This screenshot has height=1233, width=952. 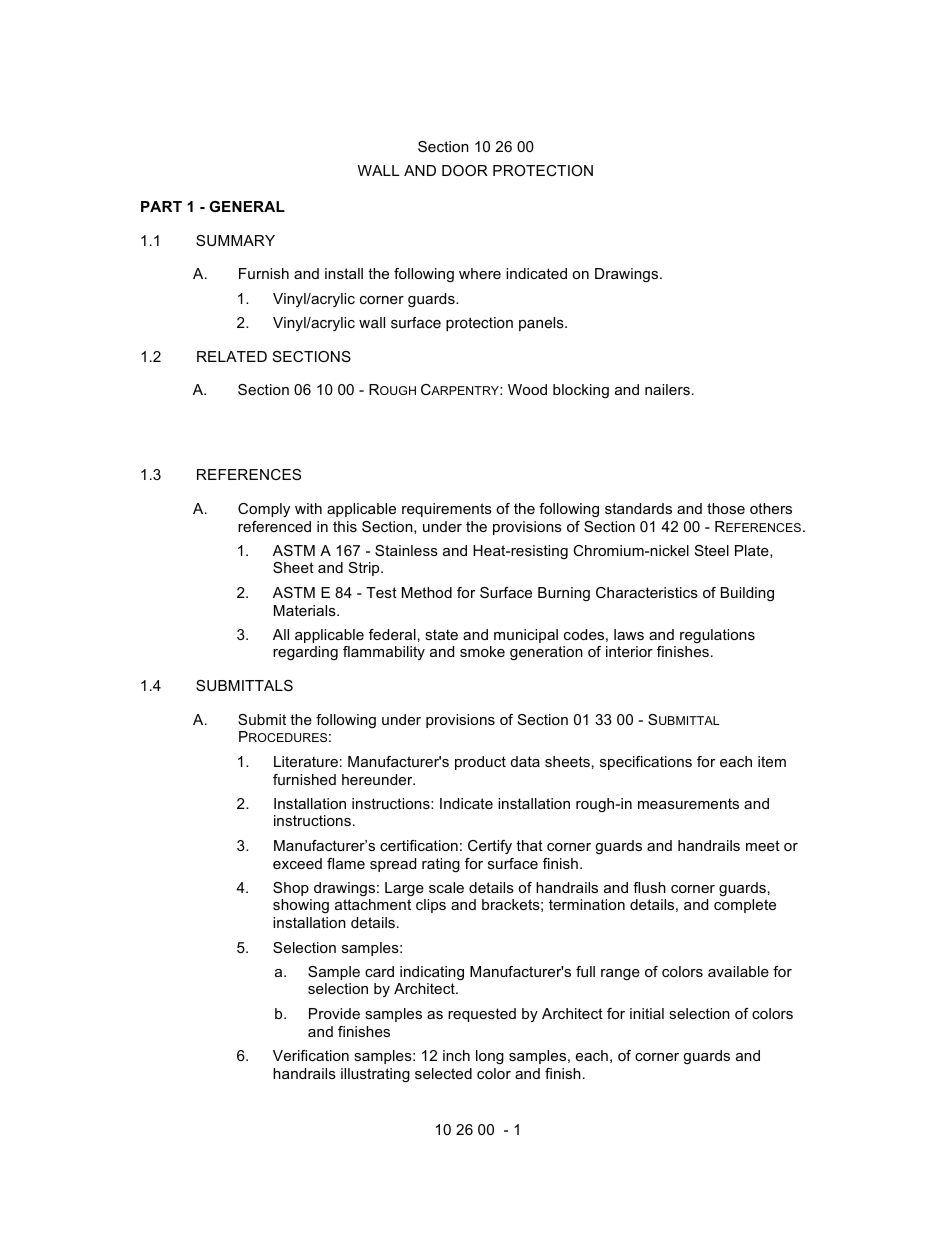 What do you see at coordinates (717, 636) in the screenshot?
I see `regulations` at bounding box center [717, 636].
